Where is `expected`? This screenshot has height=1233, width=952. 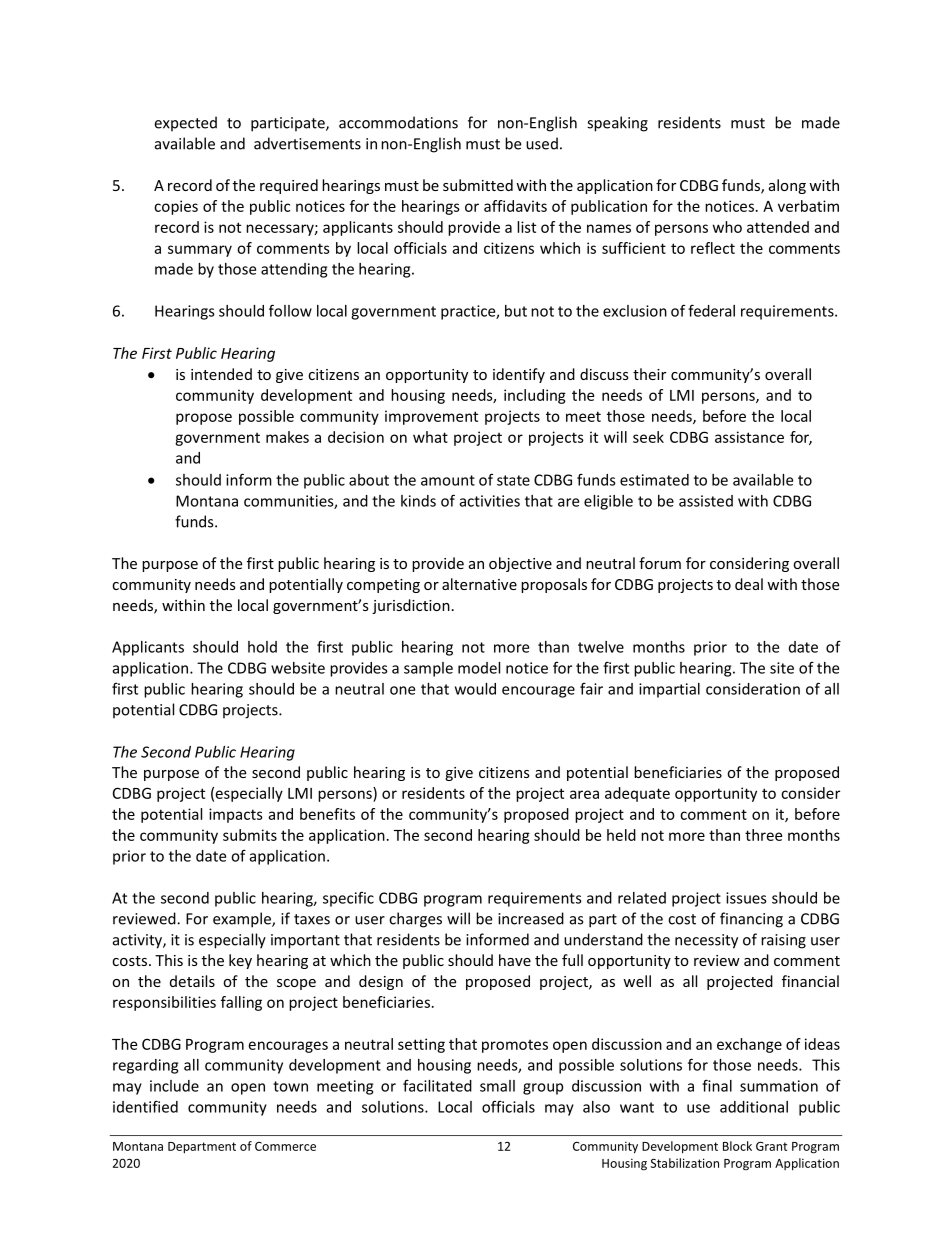
expected is located at coordinates (185, 124).
